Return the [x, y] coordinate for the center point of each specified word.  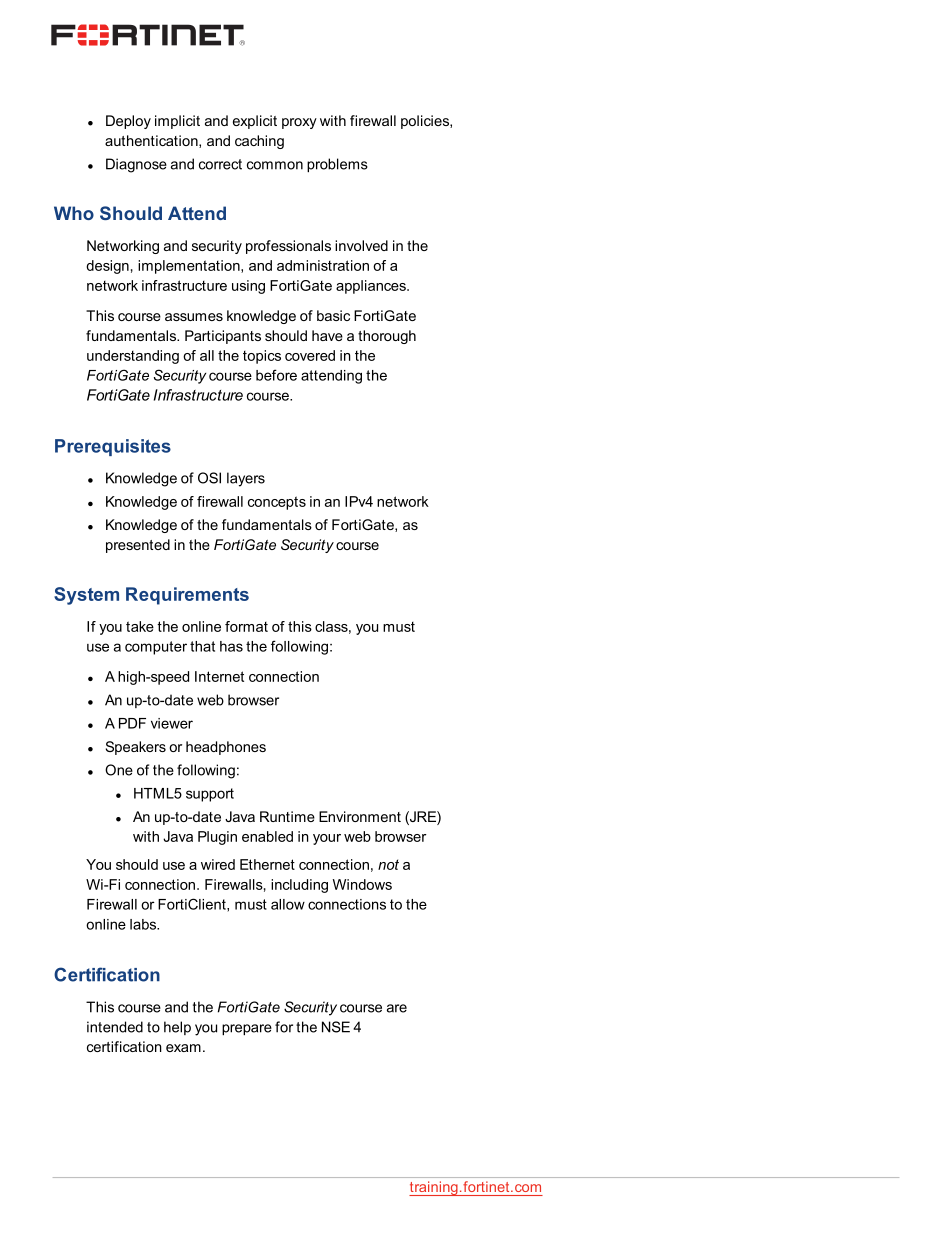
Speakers [136, 748]
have [327, 335]
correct [220, 164]
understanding [133, 357]
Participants [223, 337]
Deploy [128, 122]
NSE [336, 1027]
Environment [360, 816]
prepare [247, 1029]
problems [337, 165]
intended [115, 1027]
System [86, 596]
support [210, 795]
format [246, 626]
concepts [277, 503]
